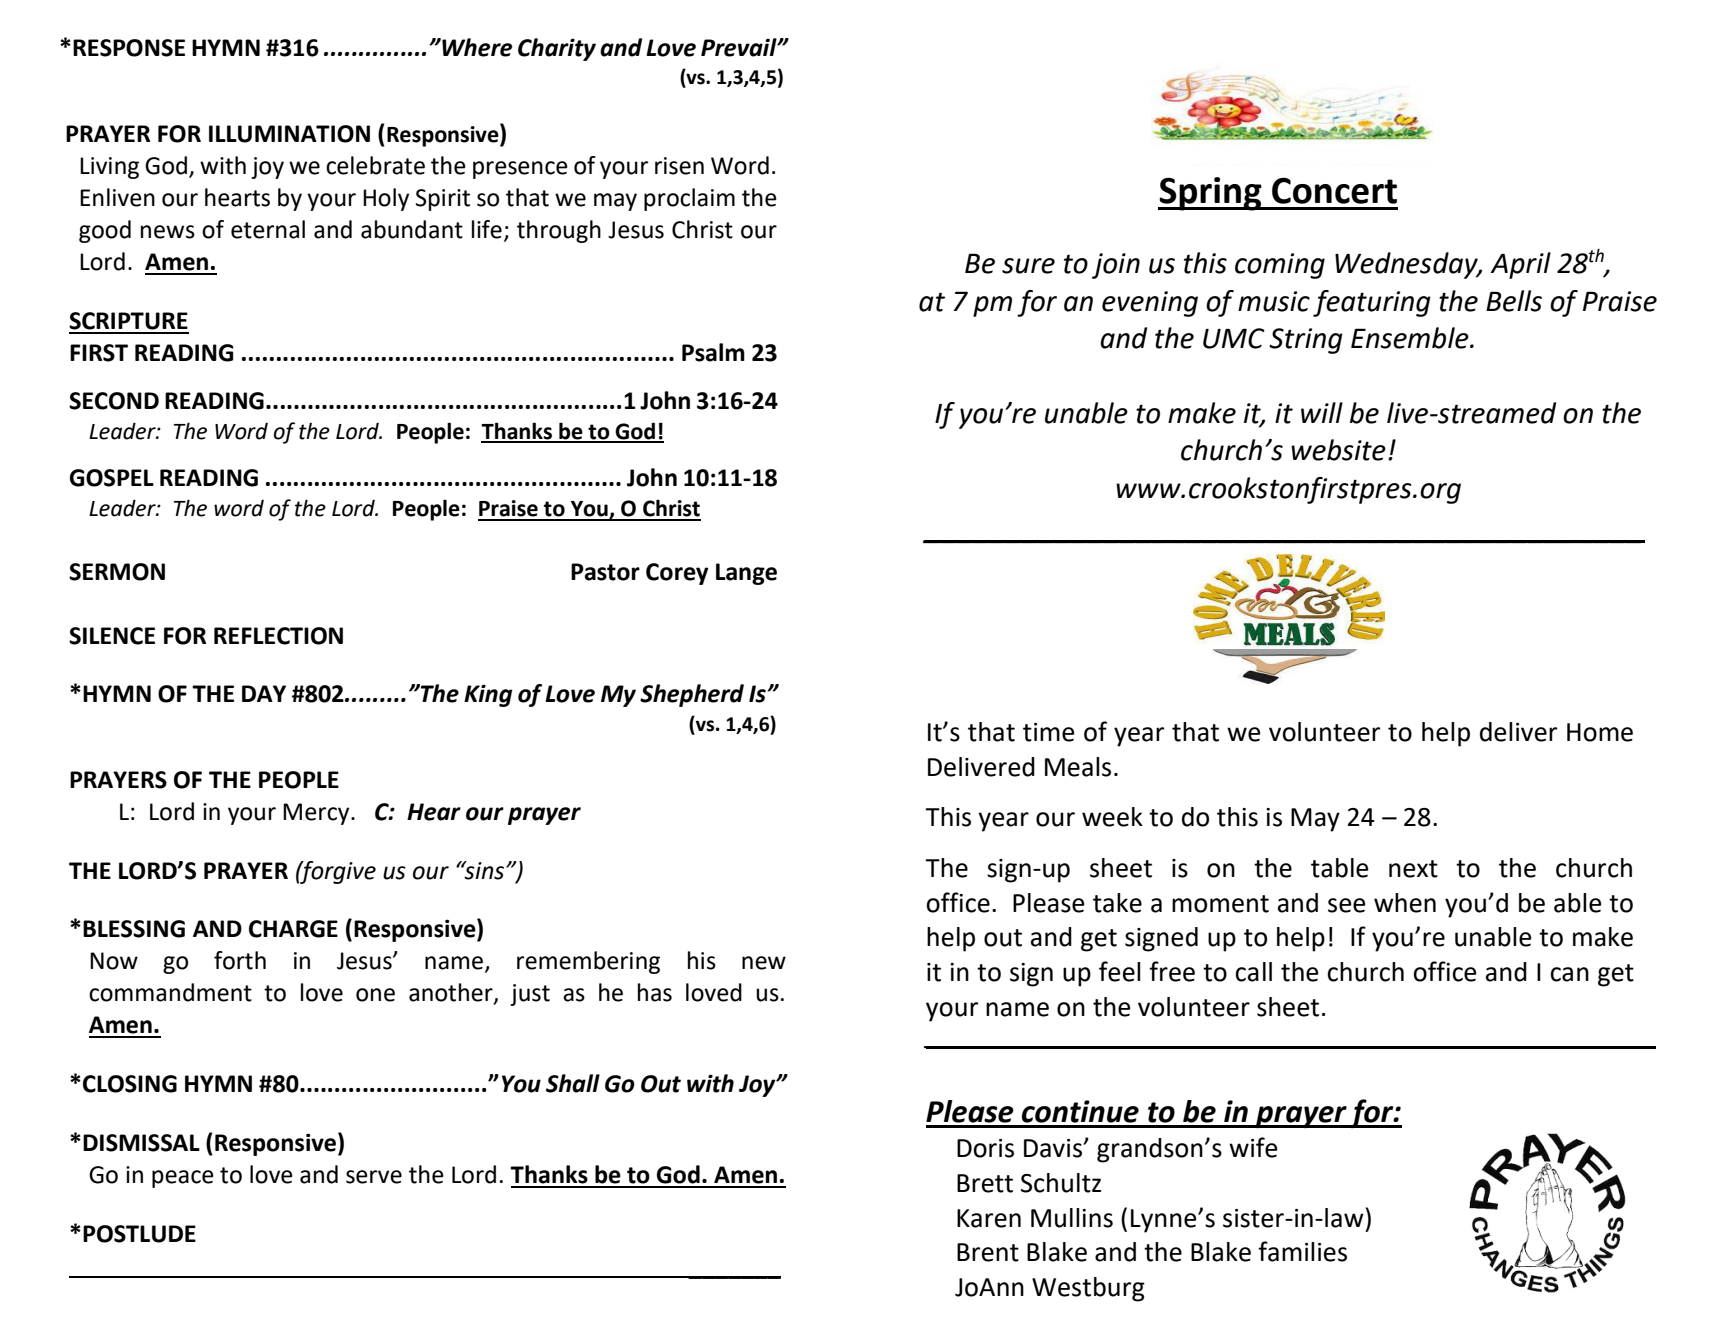  I want to click on GOSPEL, so click(112, 478).
